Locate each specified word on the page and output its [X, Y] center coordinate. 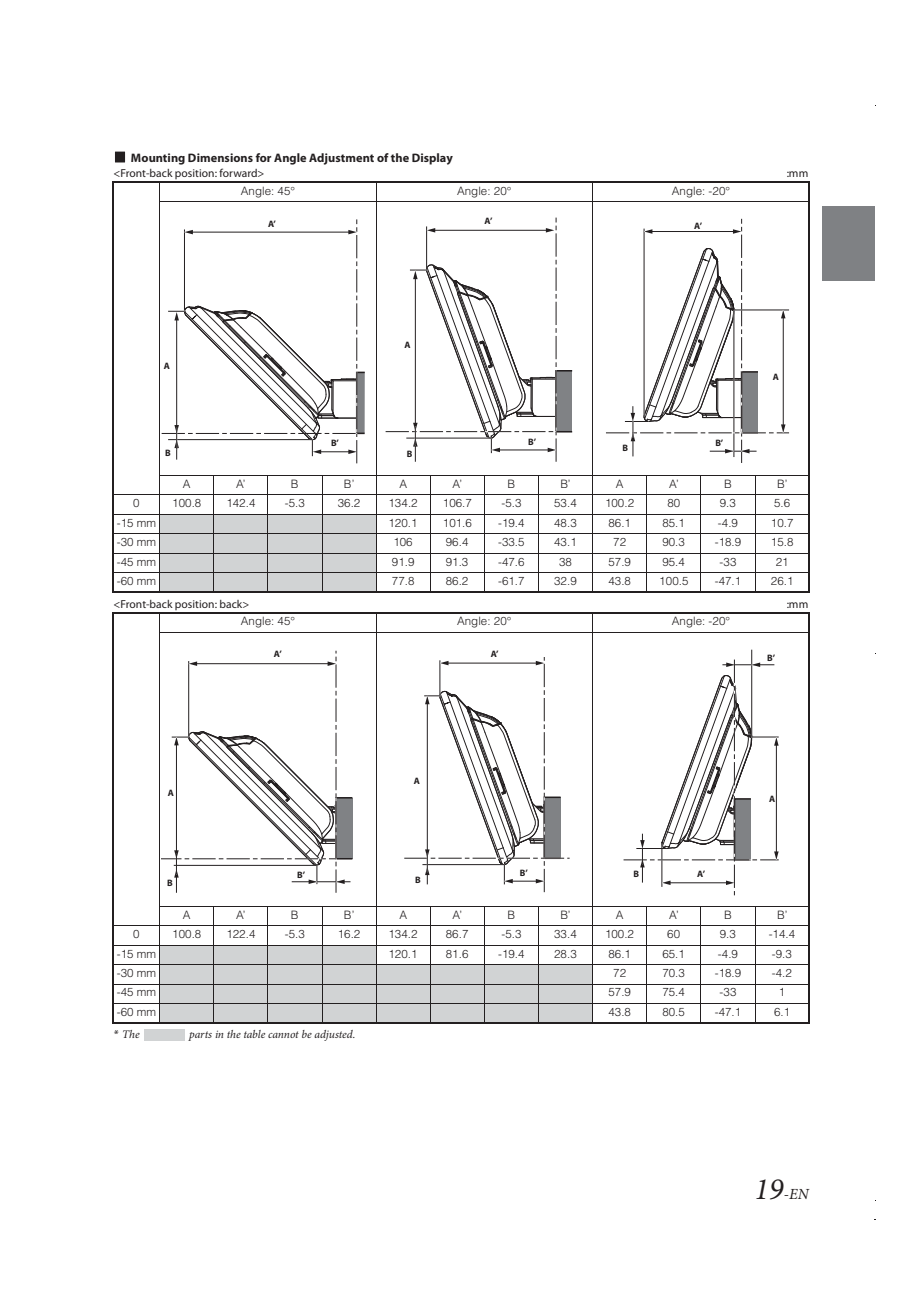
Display [432, 159]
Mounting [158, 159]
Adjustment [341, 159]
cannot [283, 1034]
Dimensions [220, 157]
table [254, 1034]
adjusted [334, 1035]
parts [200, 1036]
